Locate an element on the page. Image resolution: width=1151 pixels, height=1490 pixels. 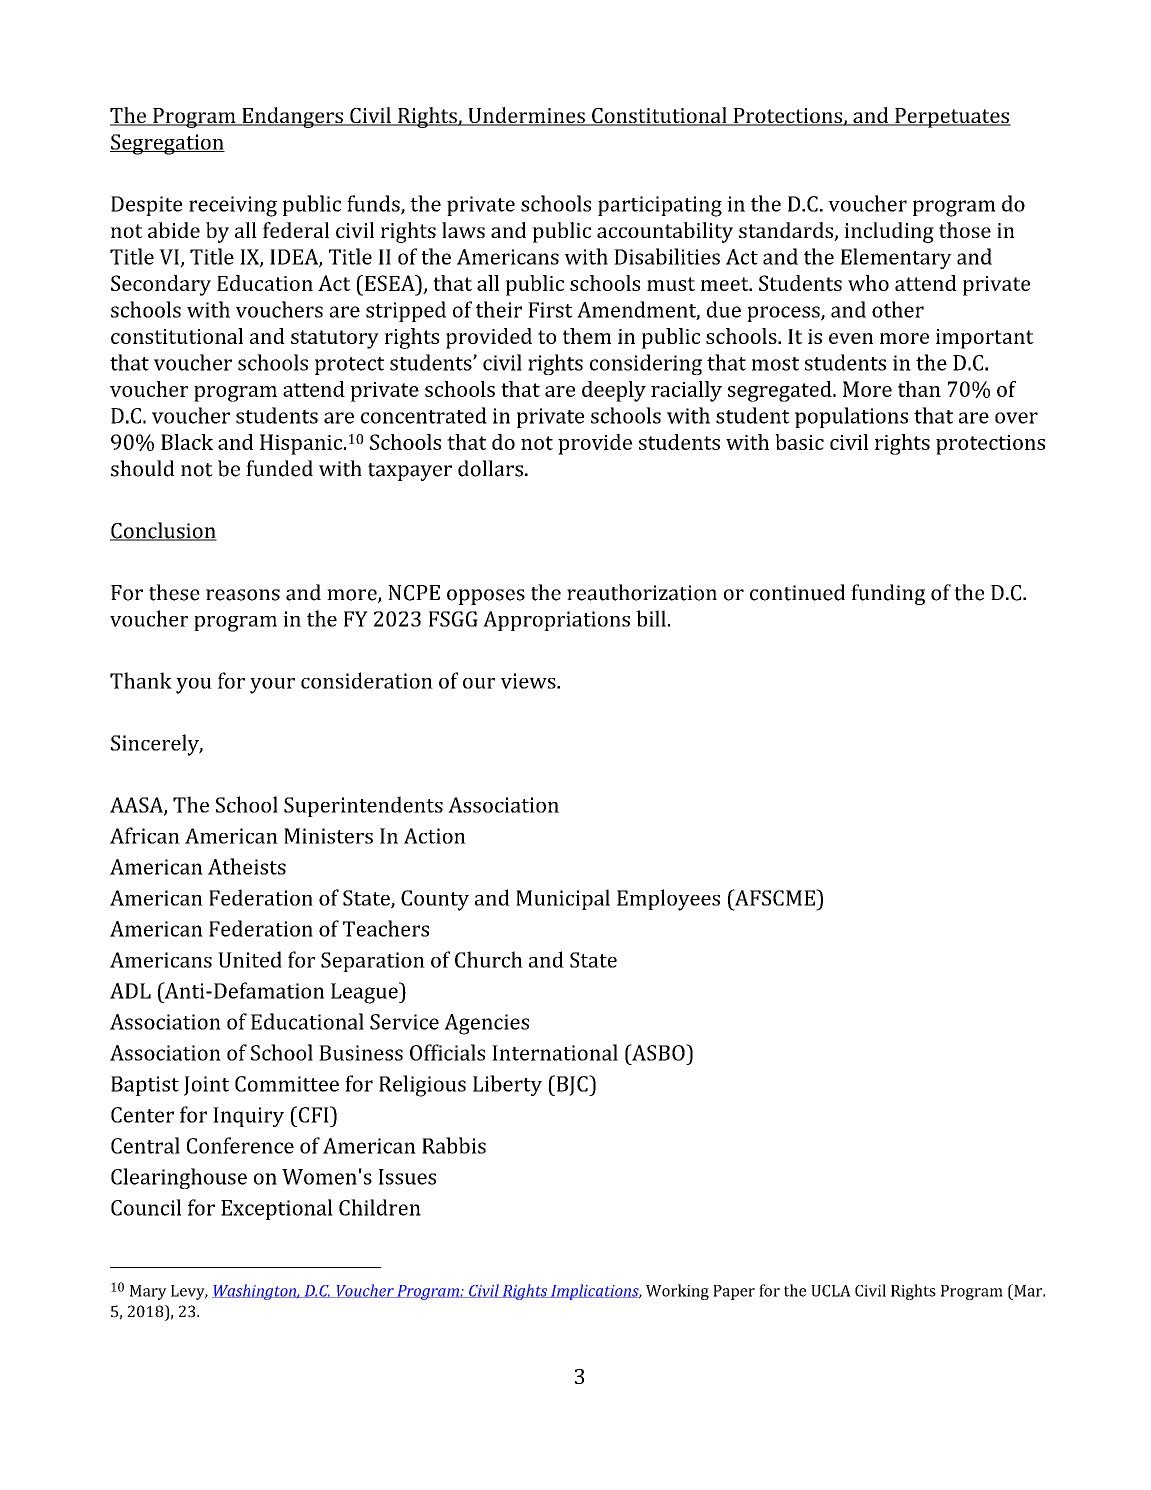
views is located at coordinates (529, 681).
